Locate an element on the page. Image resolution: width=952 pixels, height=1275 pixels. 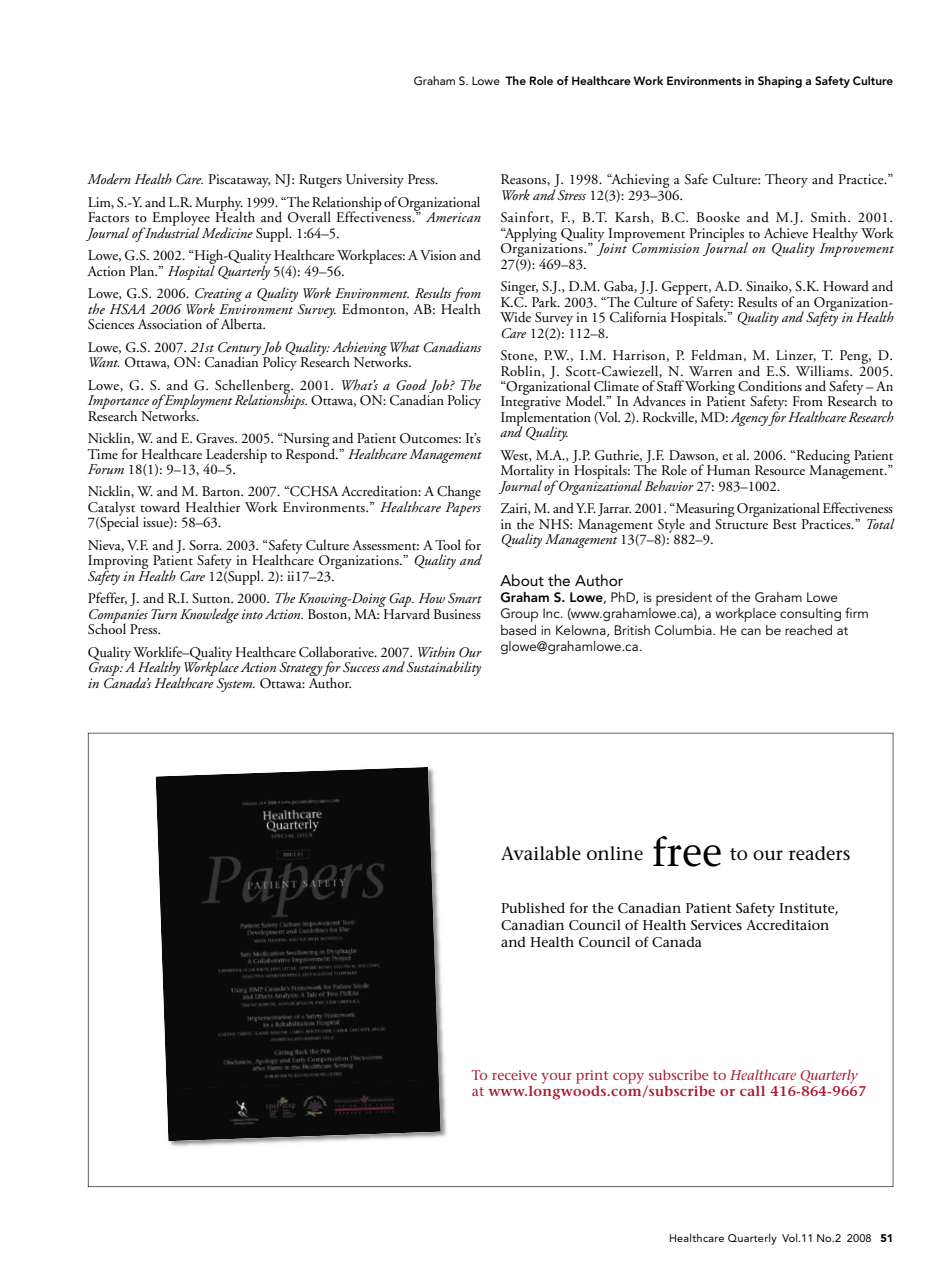
Century is located at coordinates (239, 350).
